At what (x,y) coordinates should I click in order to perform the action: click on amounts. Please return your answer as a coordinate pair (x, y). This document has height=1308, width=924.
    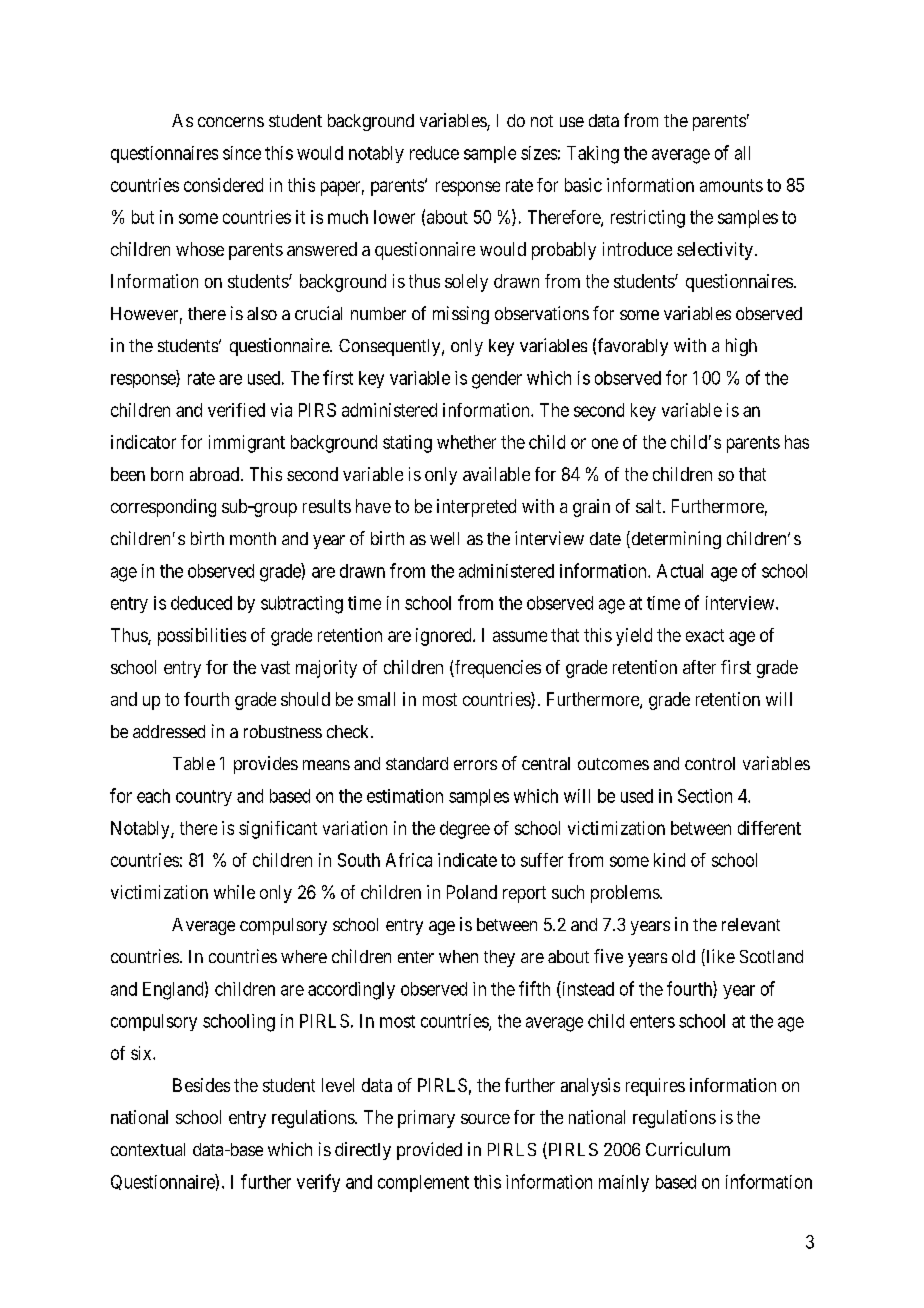
    Looking at the image, I should click on (731, 185).
